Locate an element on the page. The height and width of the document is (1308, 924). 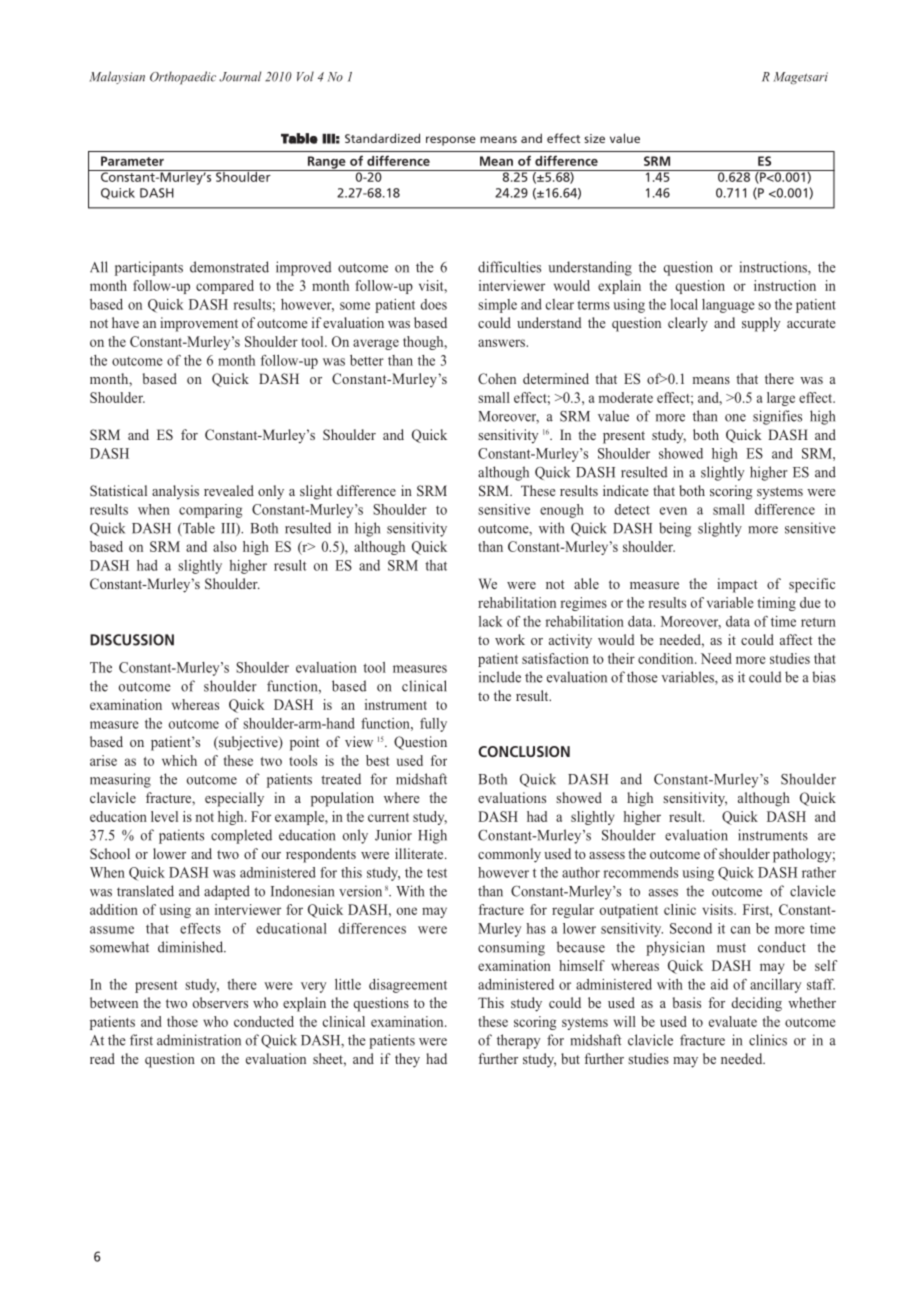
Cohen is located at coordinates (497, 378).
